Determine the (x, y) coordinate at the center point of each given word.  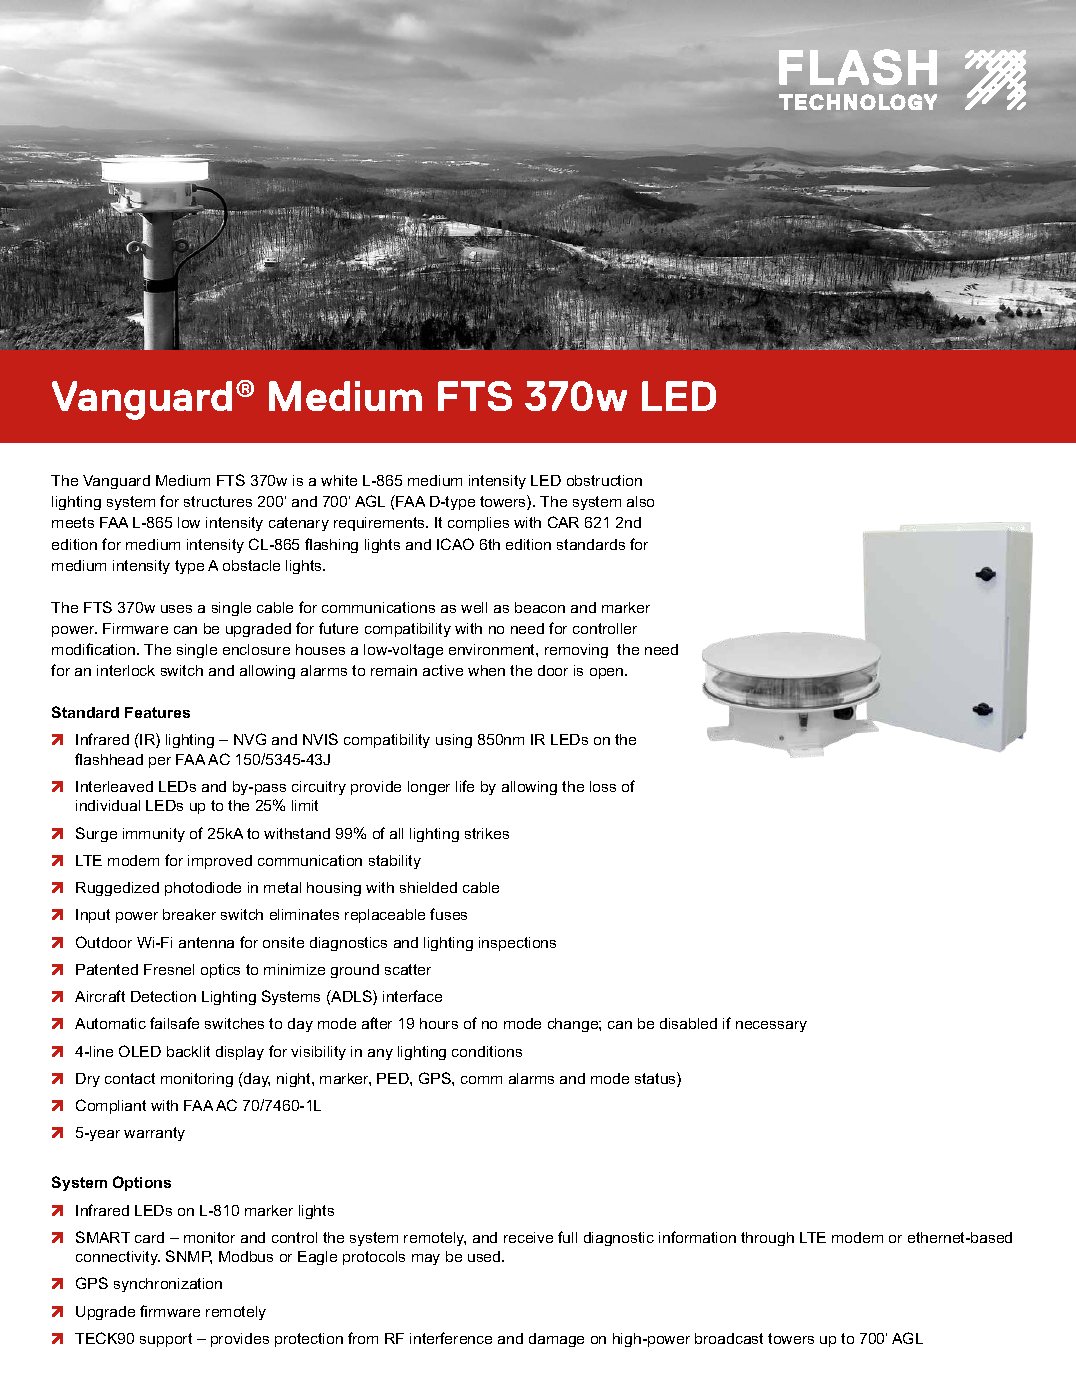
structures (218, 501)
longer (429, 788)
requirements (381, 524)
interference (451, 1338)
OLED (140, 1051)
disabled (688, 1023)
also (640, 501)
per (160, 762)
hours (439, 1023)
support (166, 1340)
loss (603, 786)
